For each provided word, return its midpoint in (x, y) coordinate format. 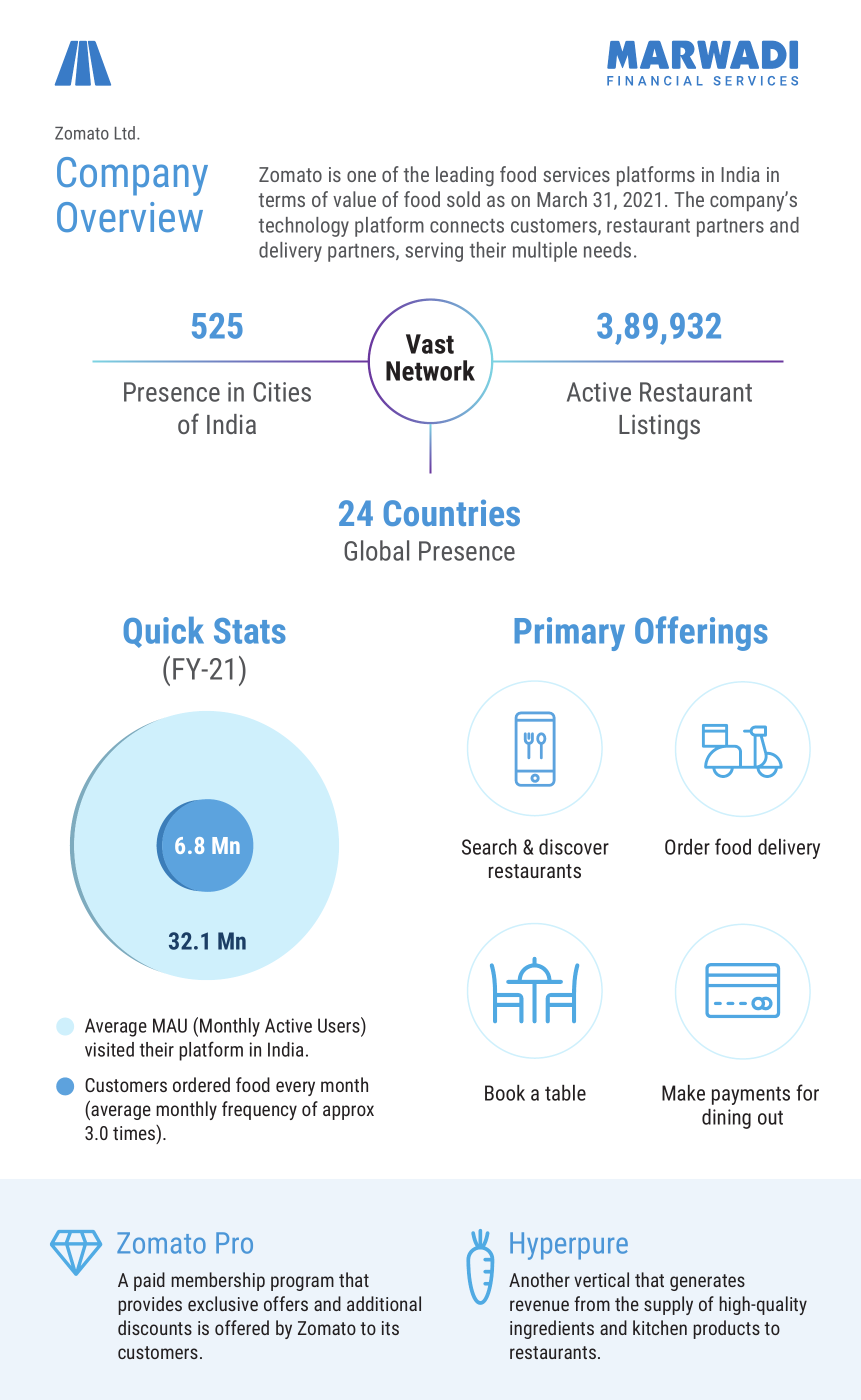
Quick (164, 632)
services (576, 174)
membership (218, 1281)
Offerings (701, 633)
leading (465, 176)
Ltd (125, 133)
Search (489, 847)
